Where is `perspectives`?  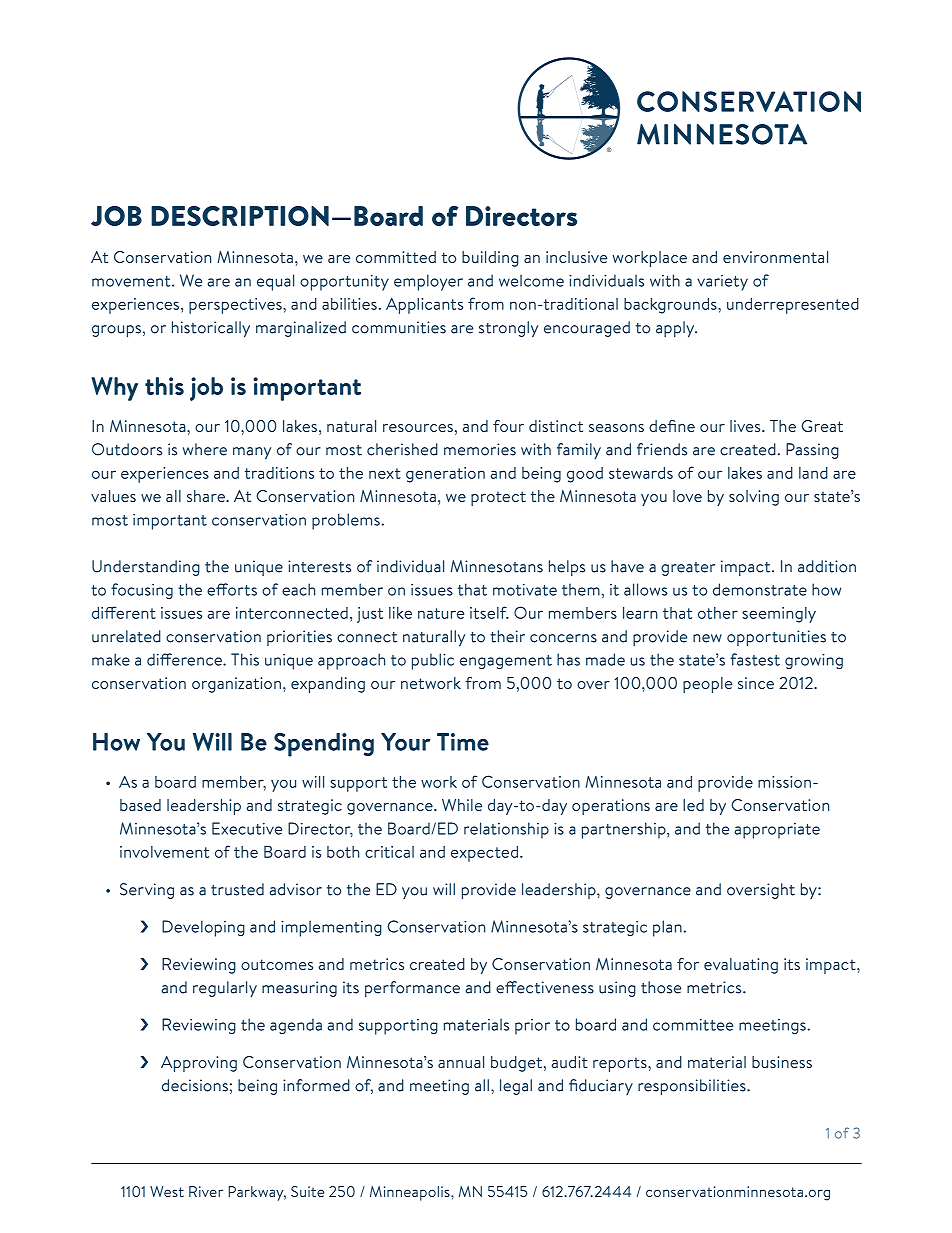
perspectives is located at coordinates (236, 306).
